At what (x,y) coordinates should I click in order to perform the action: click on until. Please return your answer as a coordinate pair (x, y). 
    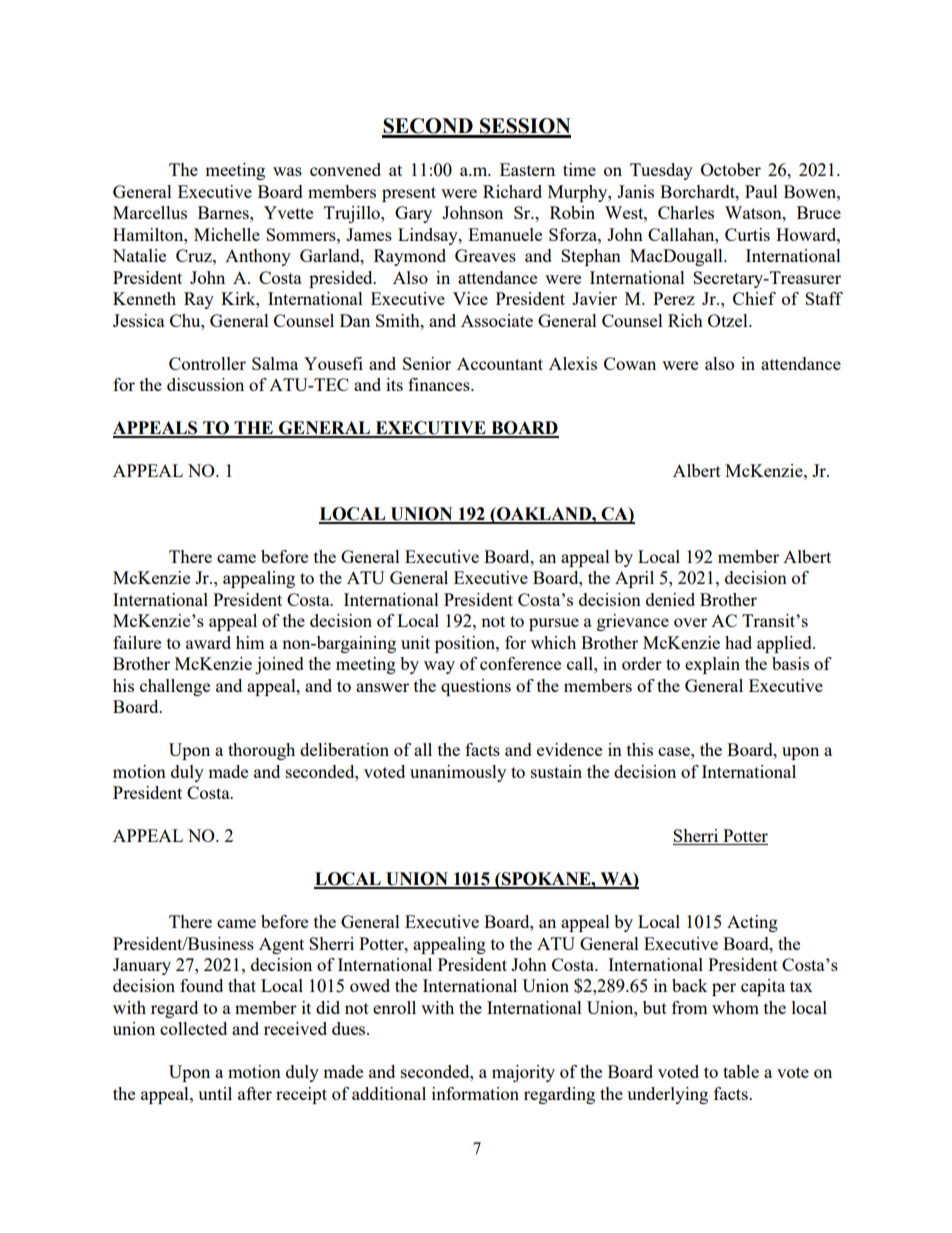
    Looking at the image, I should click on (215, 1093).
